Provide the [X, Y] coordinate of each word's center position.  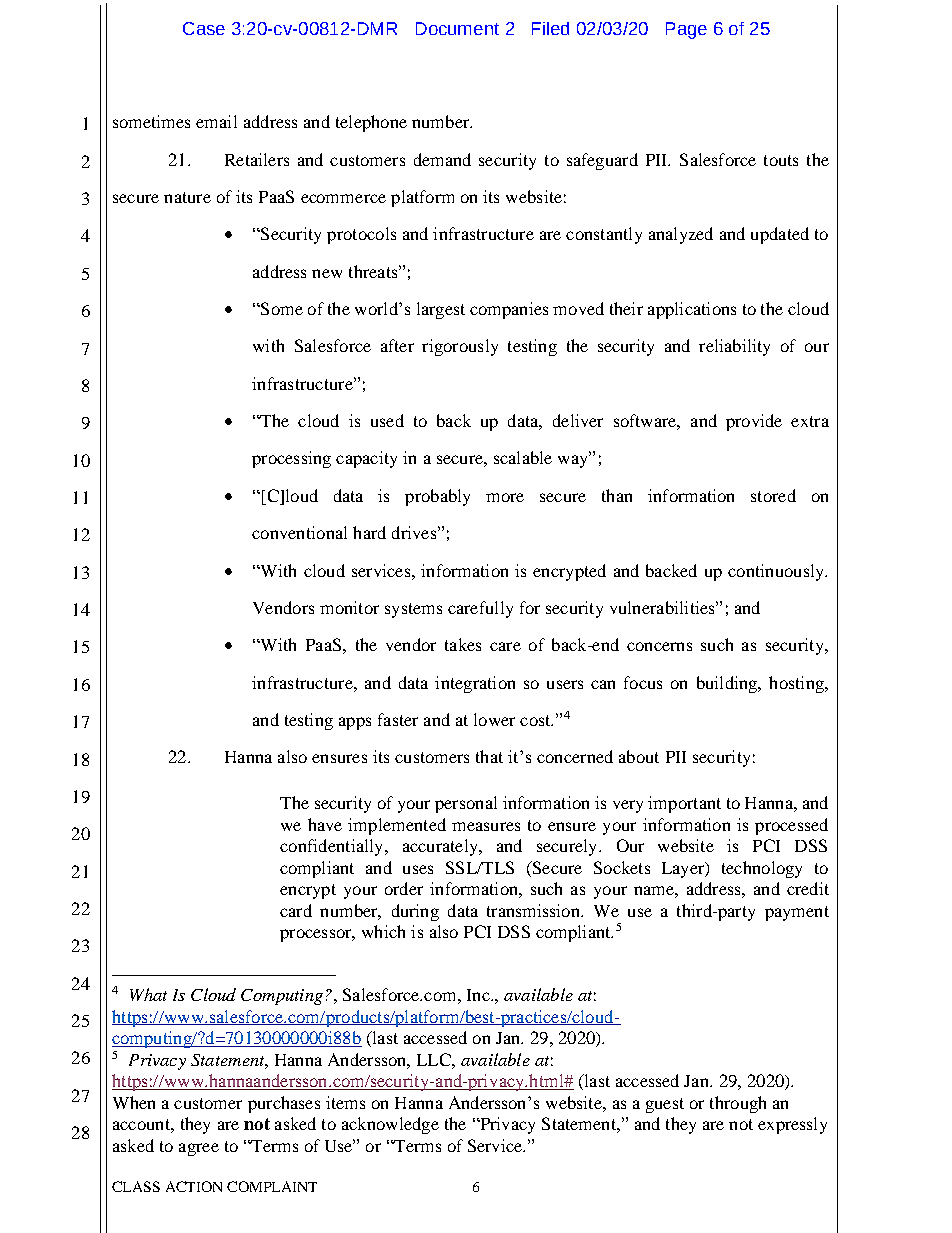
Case [204, 28]
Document [457, 28]
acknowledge [390, 1125]
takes [463, 644]
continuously [777, 572]
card [296, 910]
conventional [299, 532]
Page [686, 30]
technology [762, 869]
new [327, 273]
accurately [441, 847]
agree [199, 1149]
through [738, 1104]
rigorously [460, 347]
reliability [734, 347]
